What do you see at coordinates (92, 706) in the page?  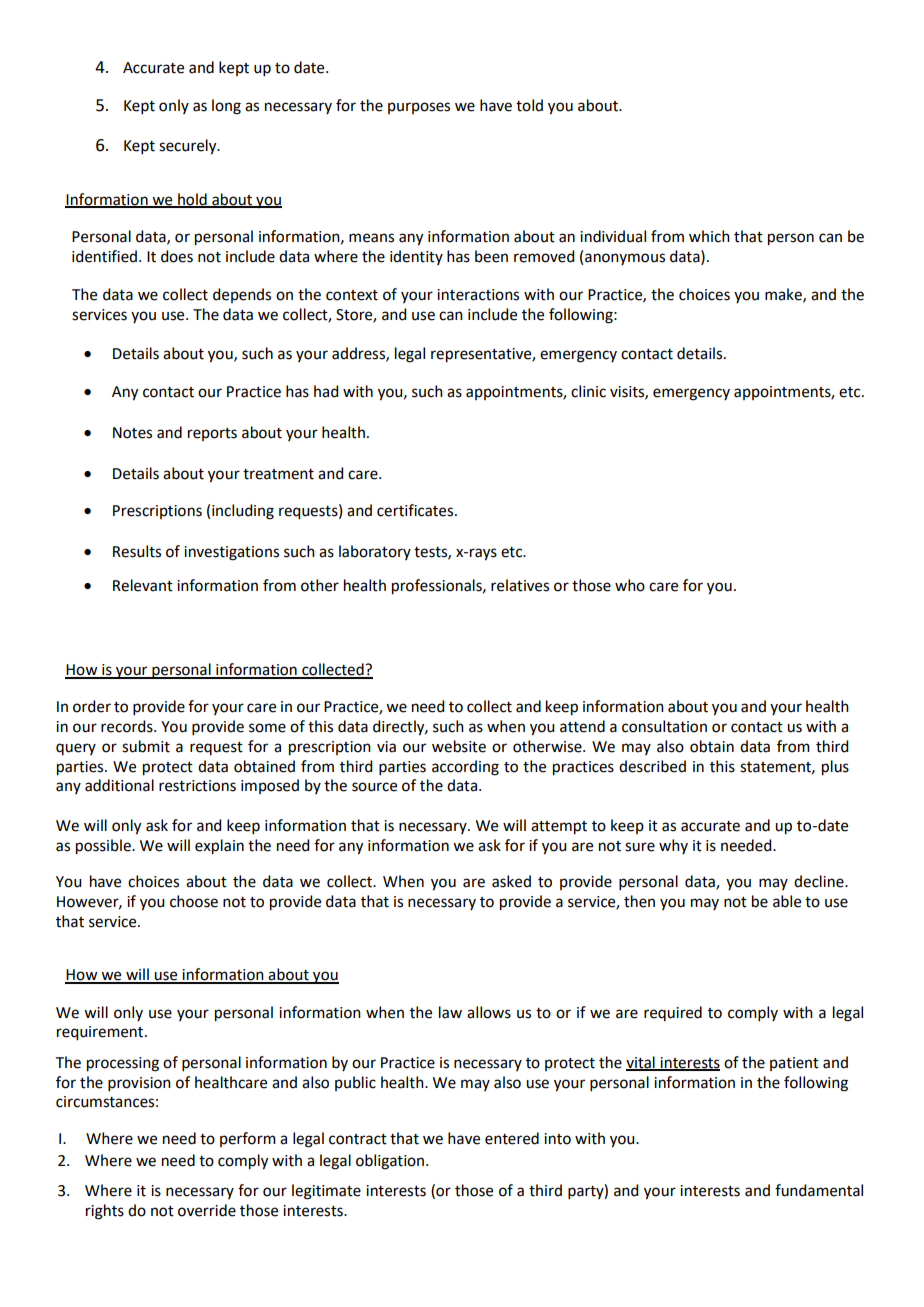 I see `order` at bounding box center [92, 706].
